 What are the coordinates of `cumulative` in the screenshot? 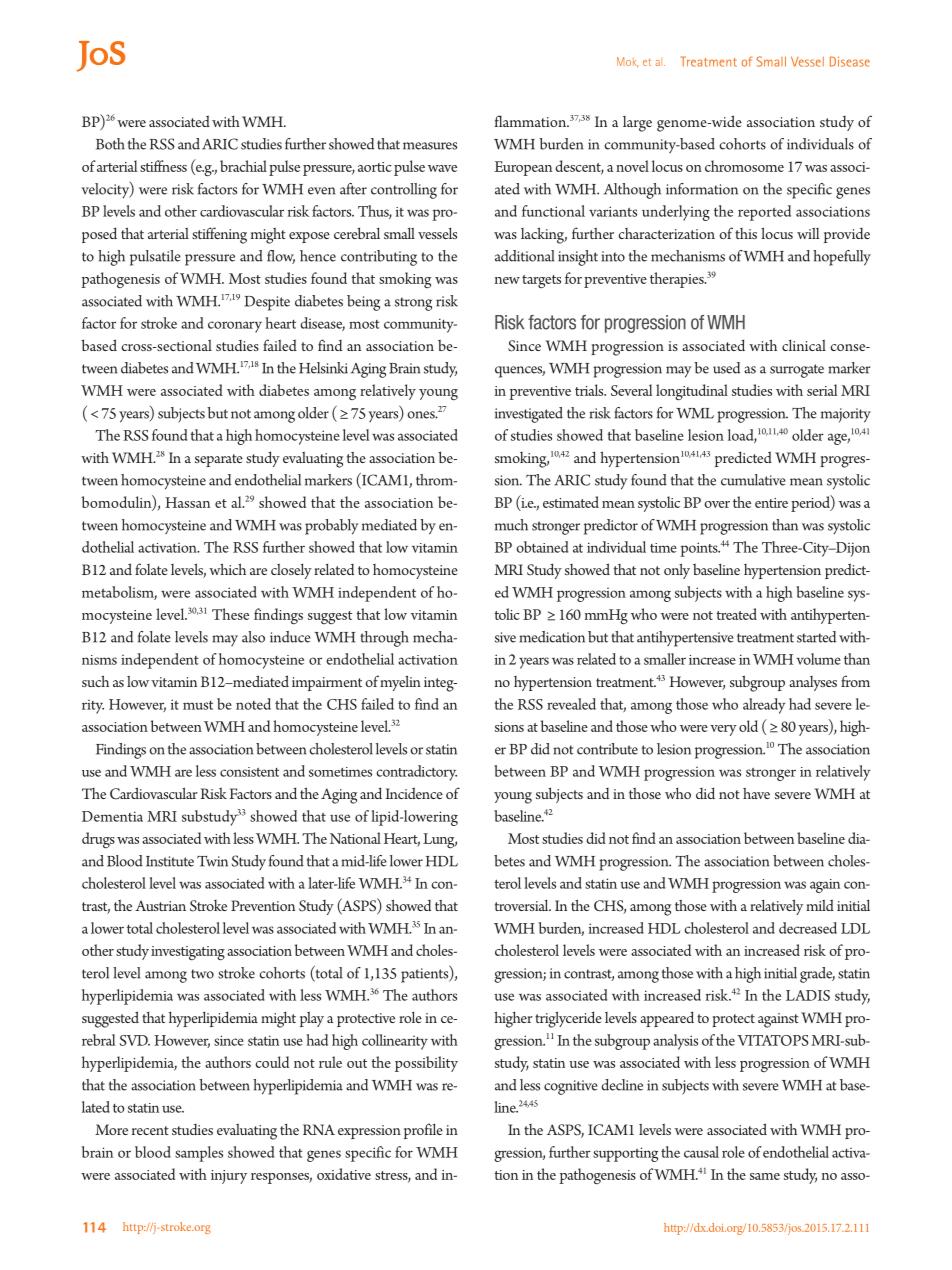 It's located at (753, 480).
